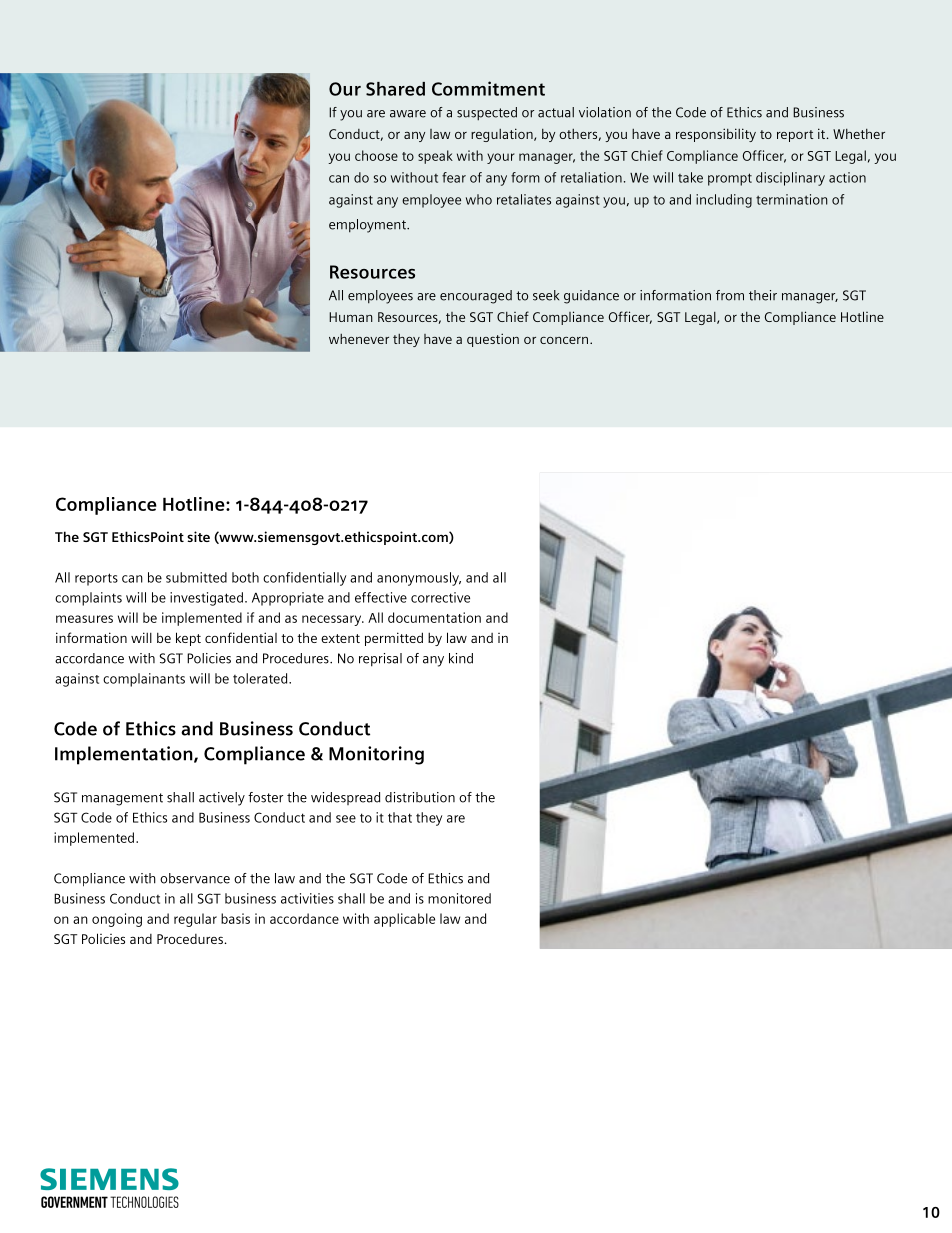 The height and width of the image is (1233, 952). I want to click on responsibility, so click(716, 135).
